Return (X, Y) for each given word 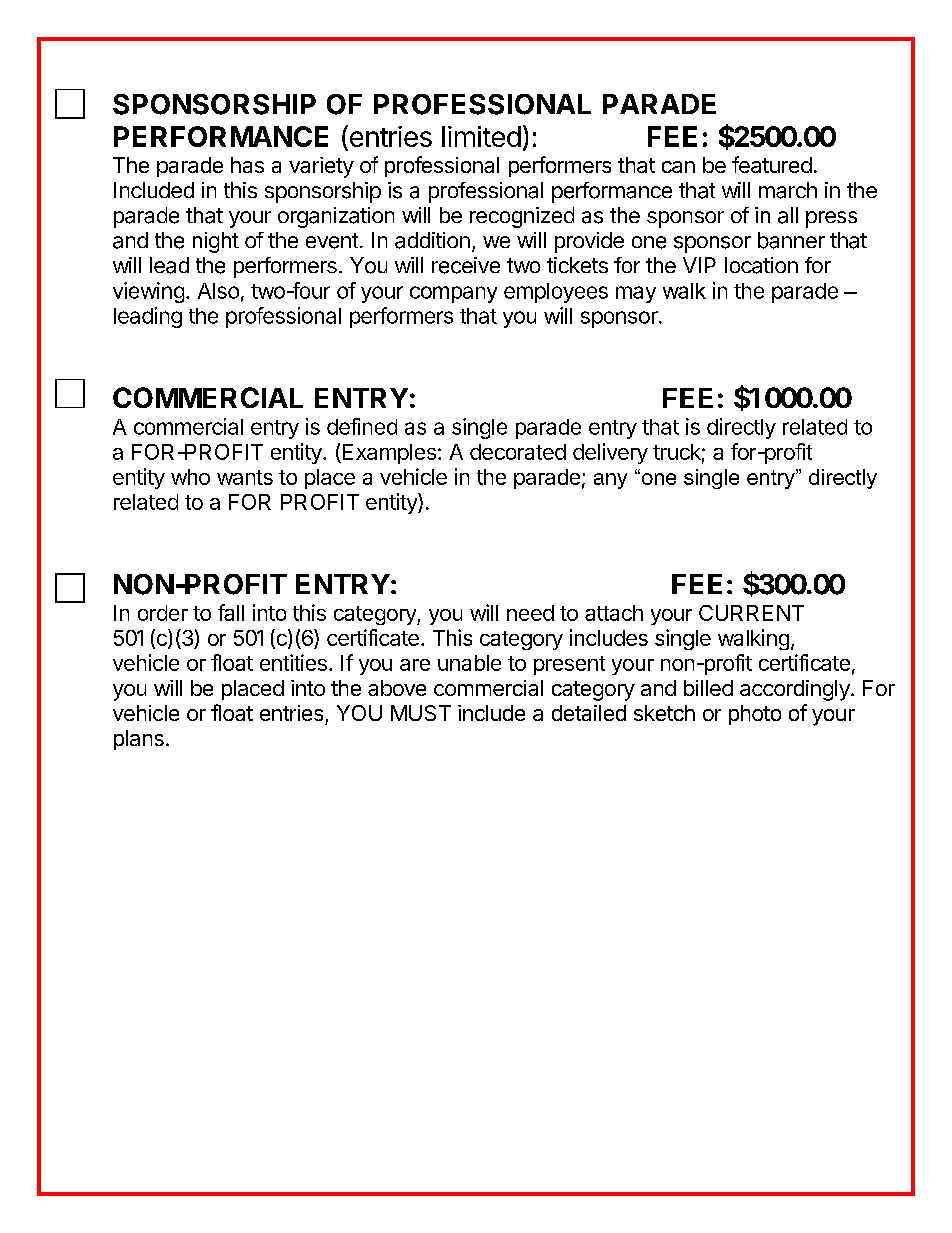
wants (245, 477)
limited (481, 136)
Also (218, 291)
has (247, 165)
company (453, 294)
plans (139, 740)
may (636, 294)
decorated (518, 452)
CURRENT (751, 613)
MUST (421, 713)
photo (755, 715)
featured (772, 164)
